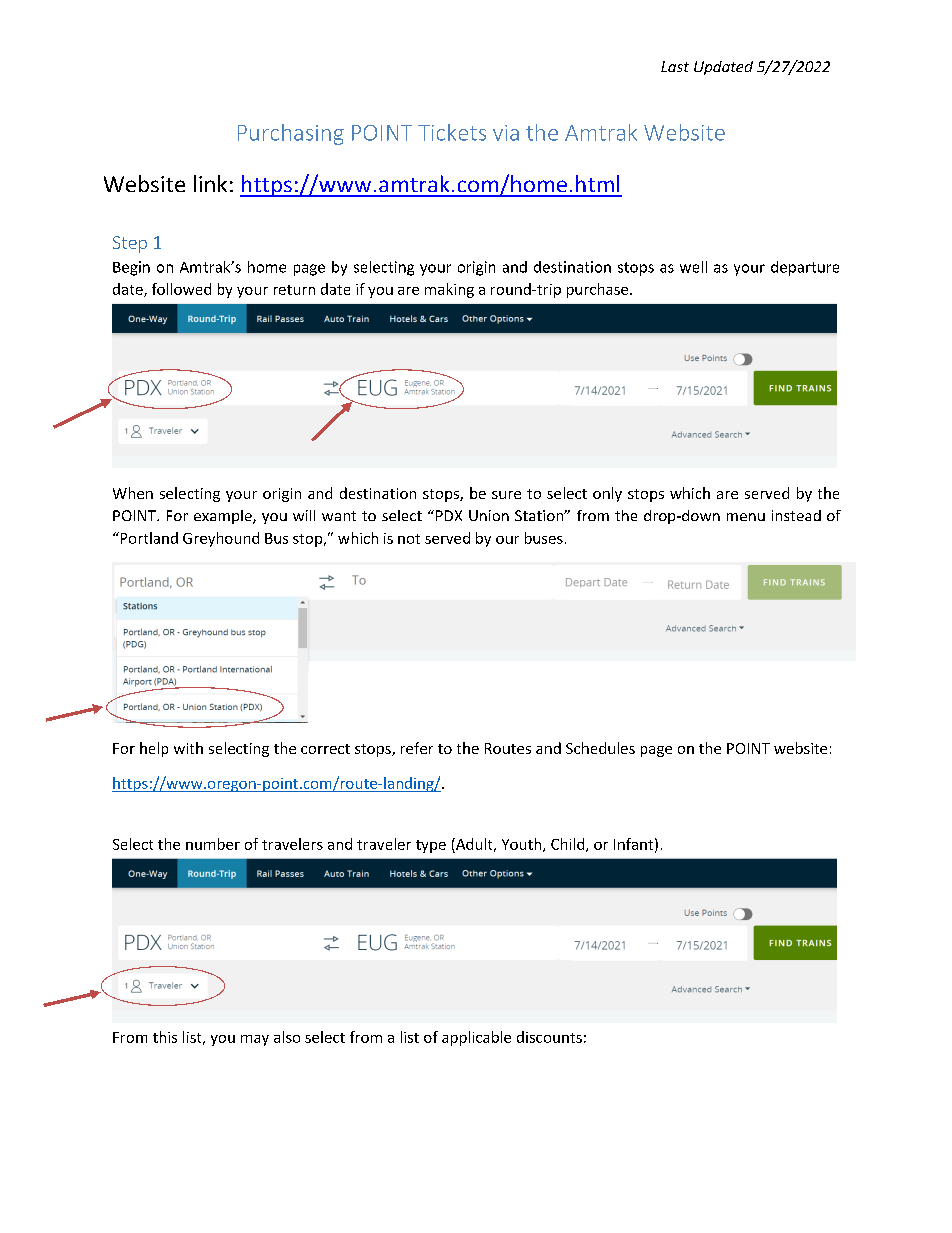 This screenshot has height=1233, width=952. I want to click on Purchasing, so click(291, 134).
